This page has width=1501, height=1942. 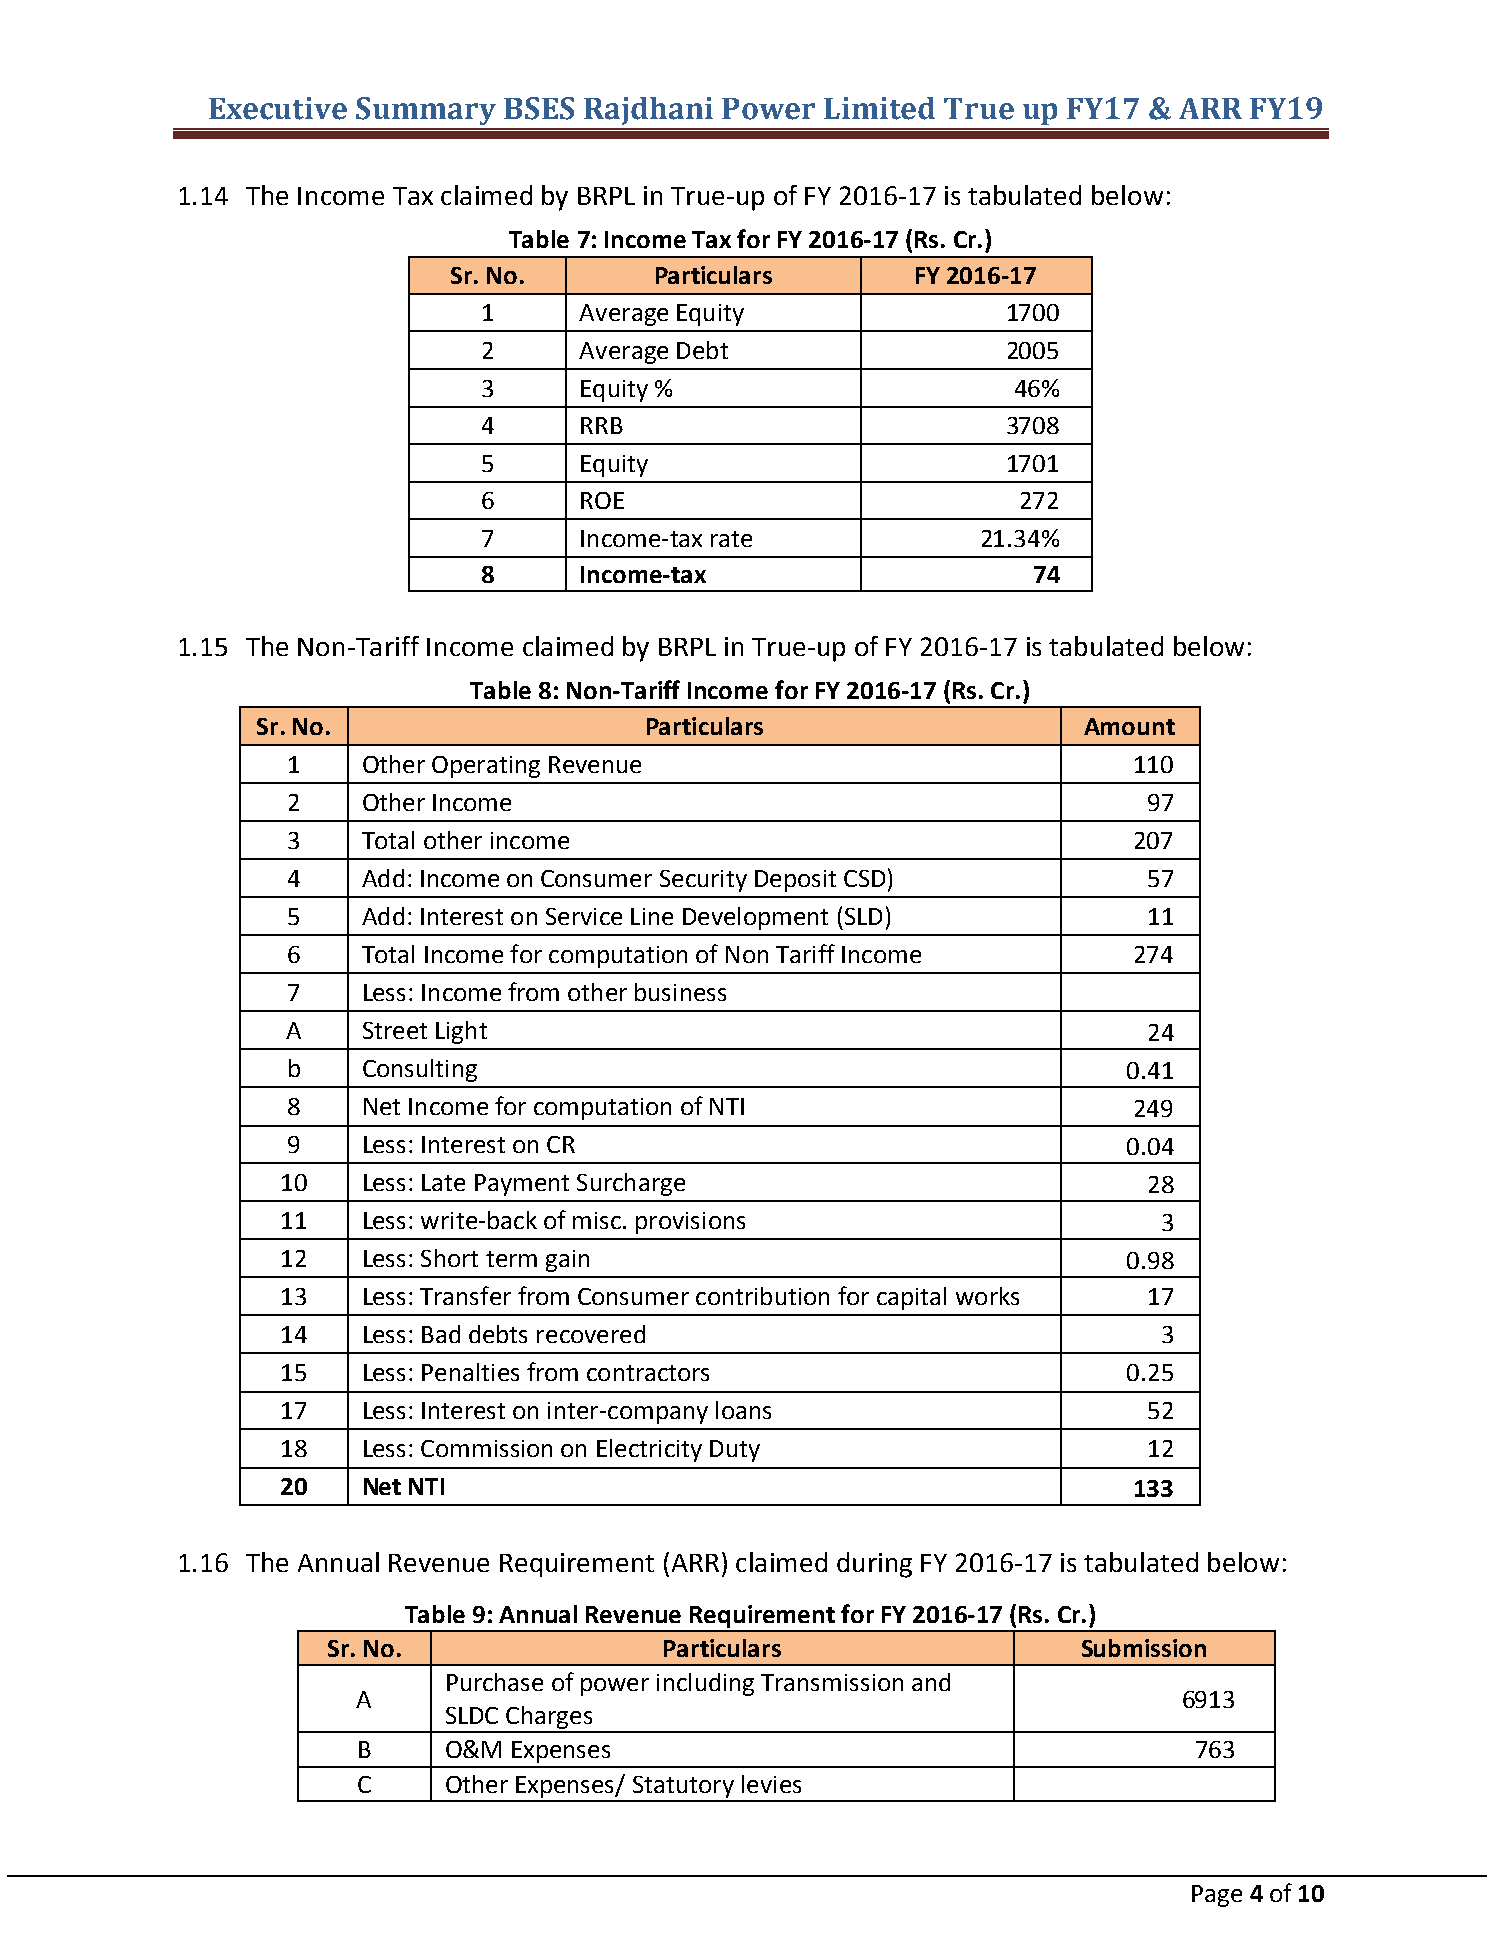 I want to click on loans, so click(x=743, y=1410).
